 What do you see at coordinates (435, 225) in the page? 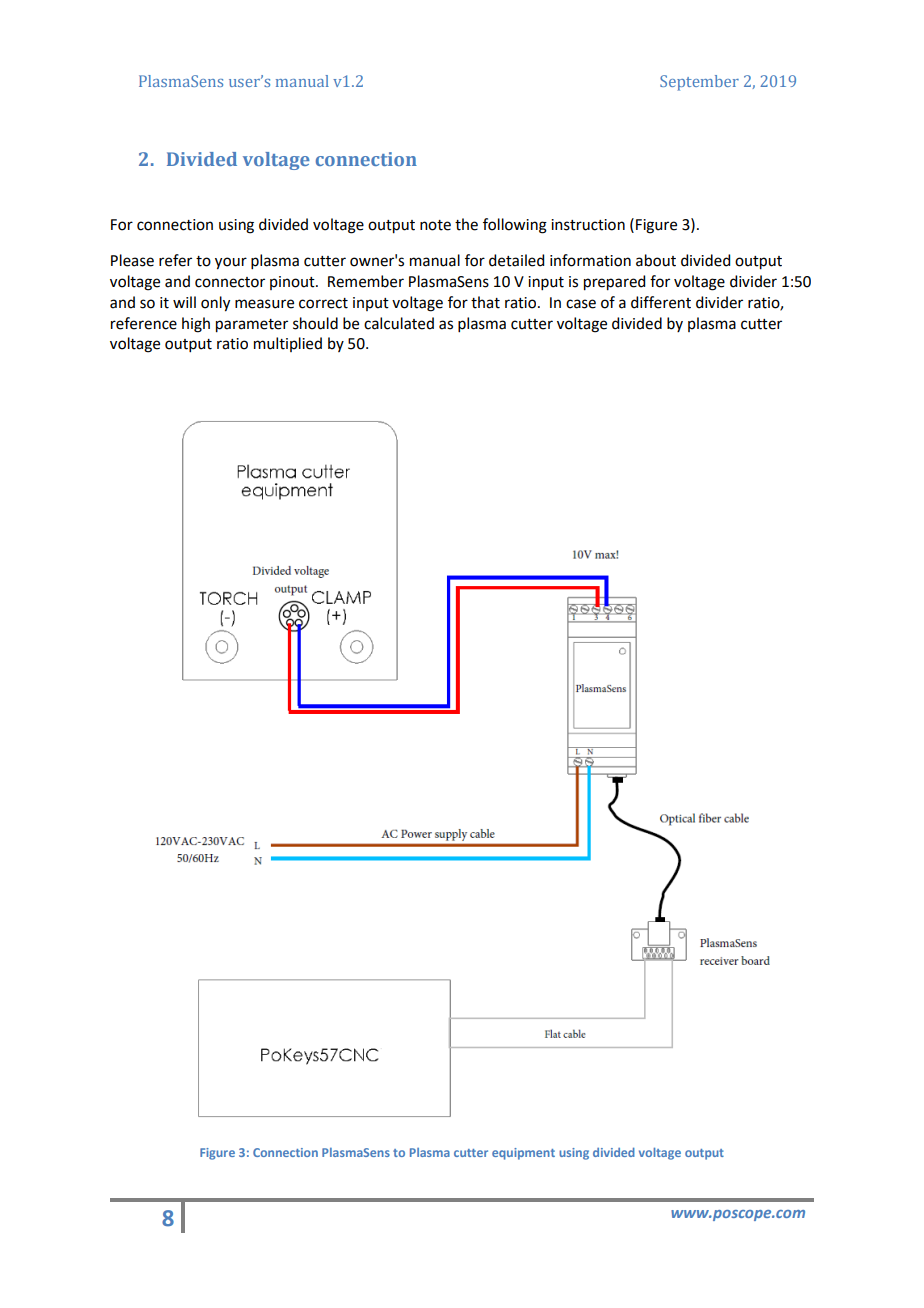
I see `note` at bounding box center [435, 225].
